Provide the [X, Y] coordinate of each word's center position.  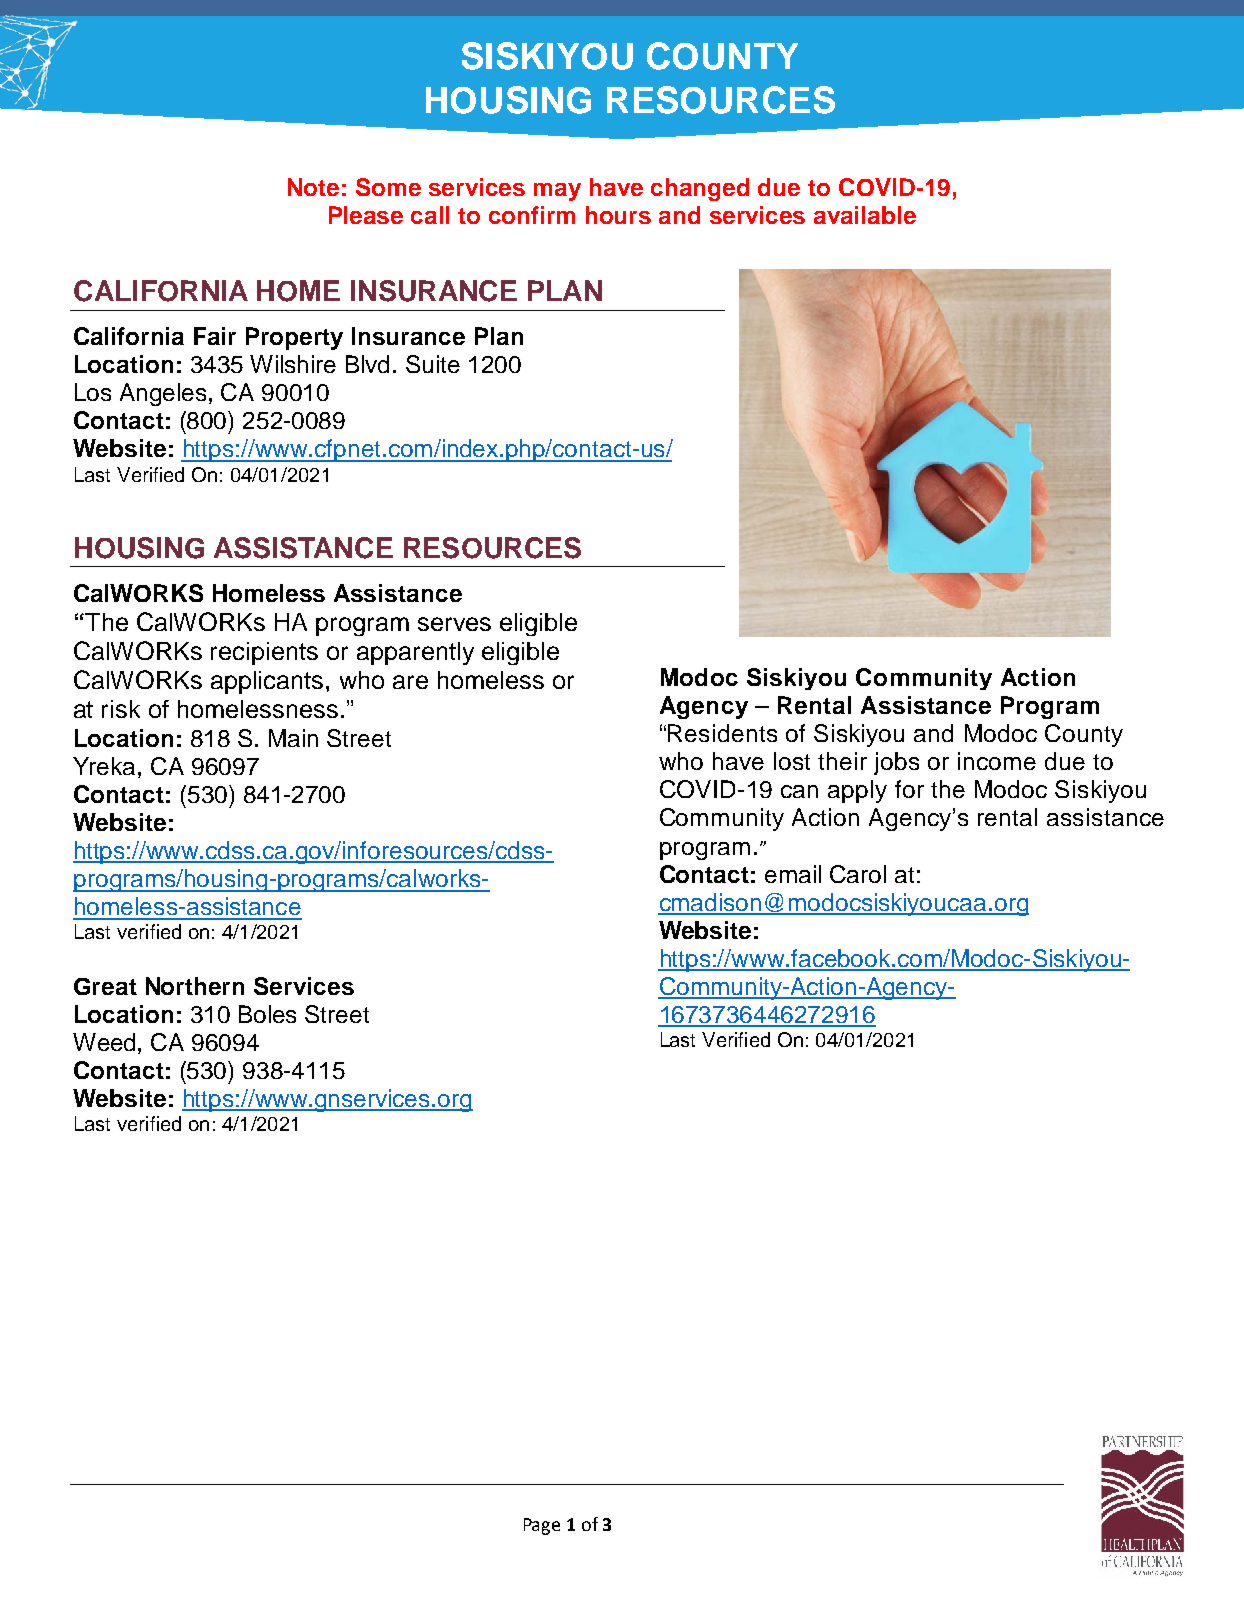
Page [542, 1526]
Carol [858, 874]
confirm [532, 215]
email [793, 874]
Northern [195, 986]
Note [313, 187]
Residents [722, 733]
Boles [267, 1014]
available [865, 215]
